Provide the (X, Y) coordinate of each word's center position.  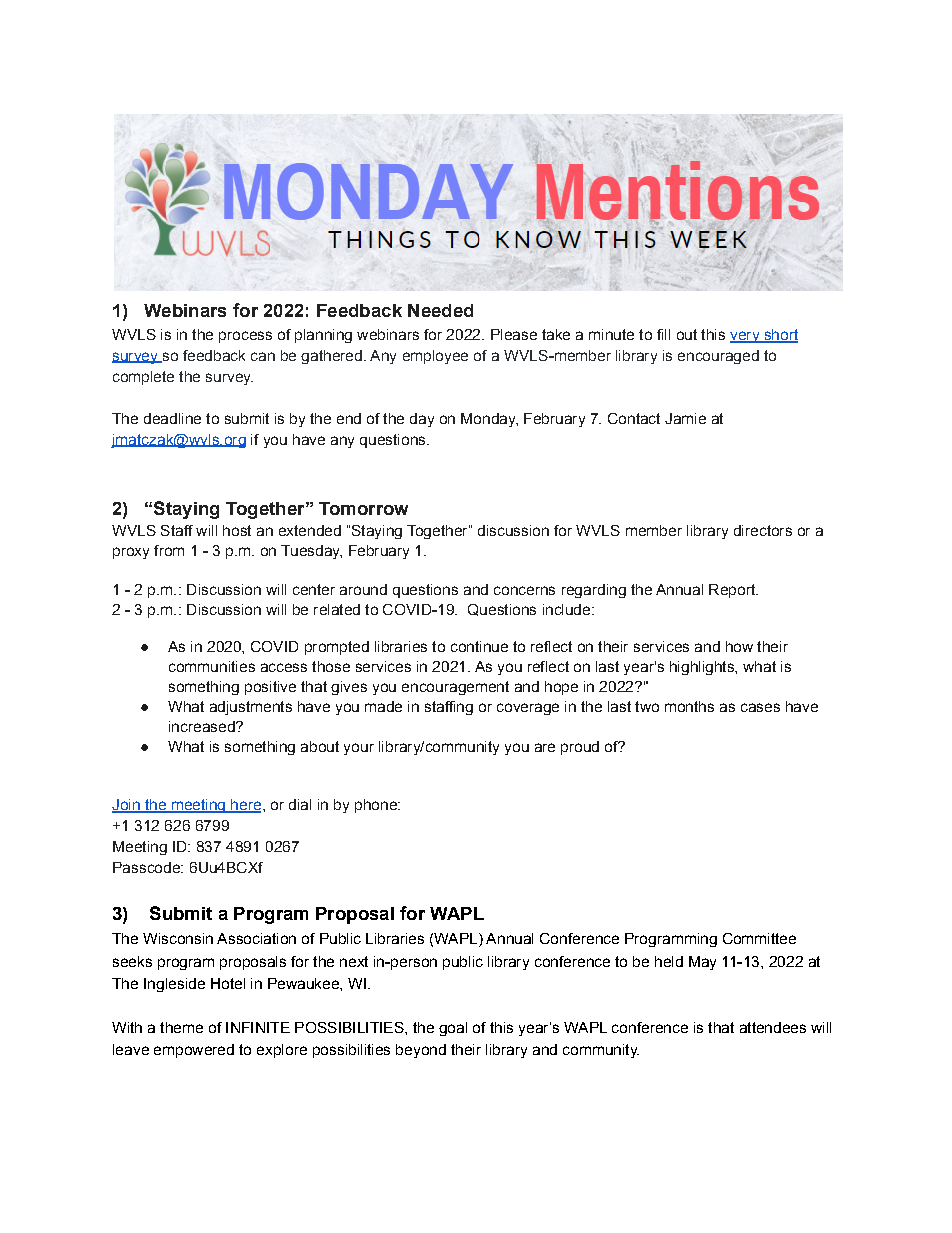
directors (763, 530)
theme (181, 1027)
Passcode (147, 867)
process (245, 337)
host (237, 530)
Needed (440, 310)
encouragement (455, 688)
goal (453, 1029)
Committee (759, 938)
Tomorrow (363, 508)
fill (663, 334)
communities (212, 666)
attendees (773, 1027)
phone (377, 806)
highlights (703, 668)
